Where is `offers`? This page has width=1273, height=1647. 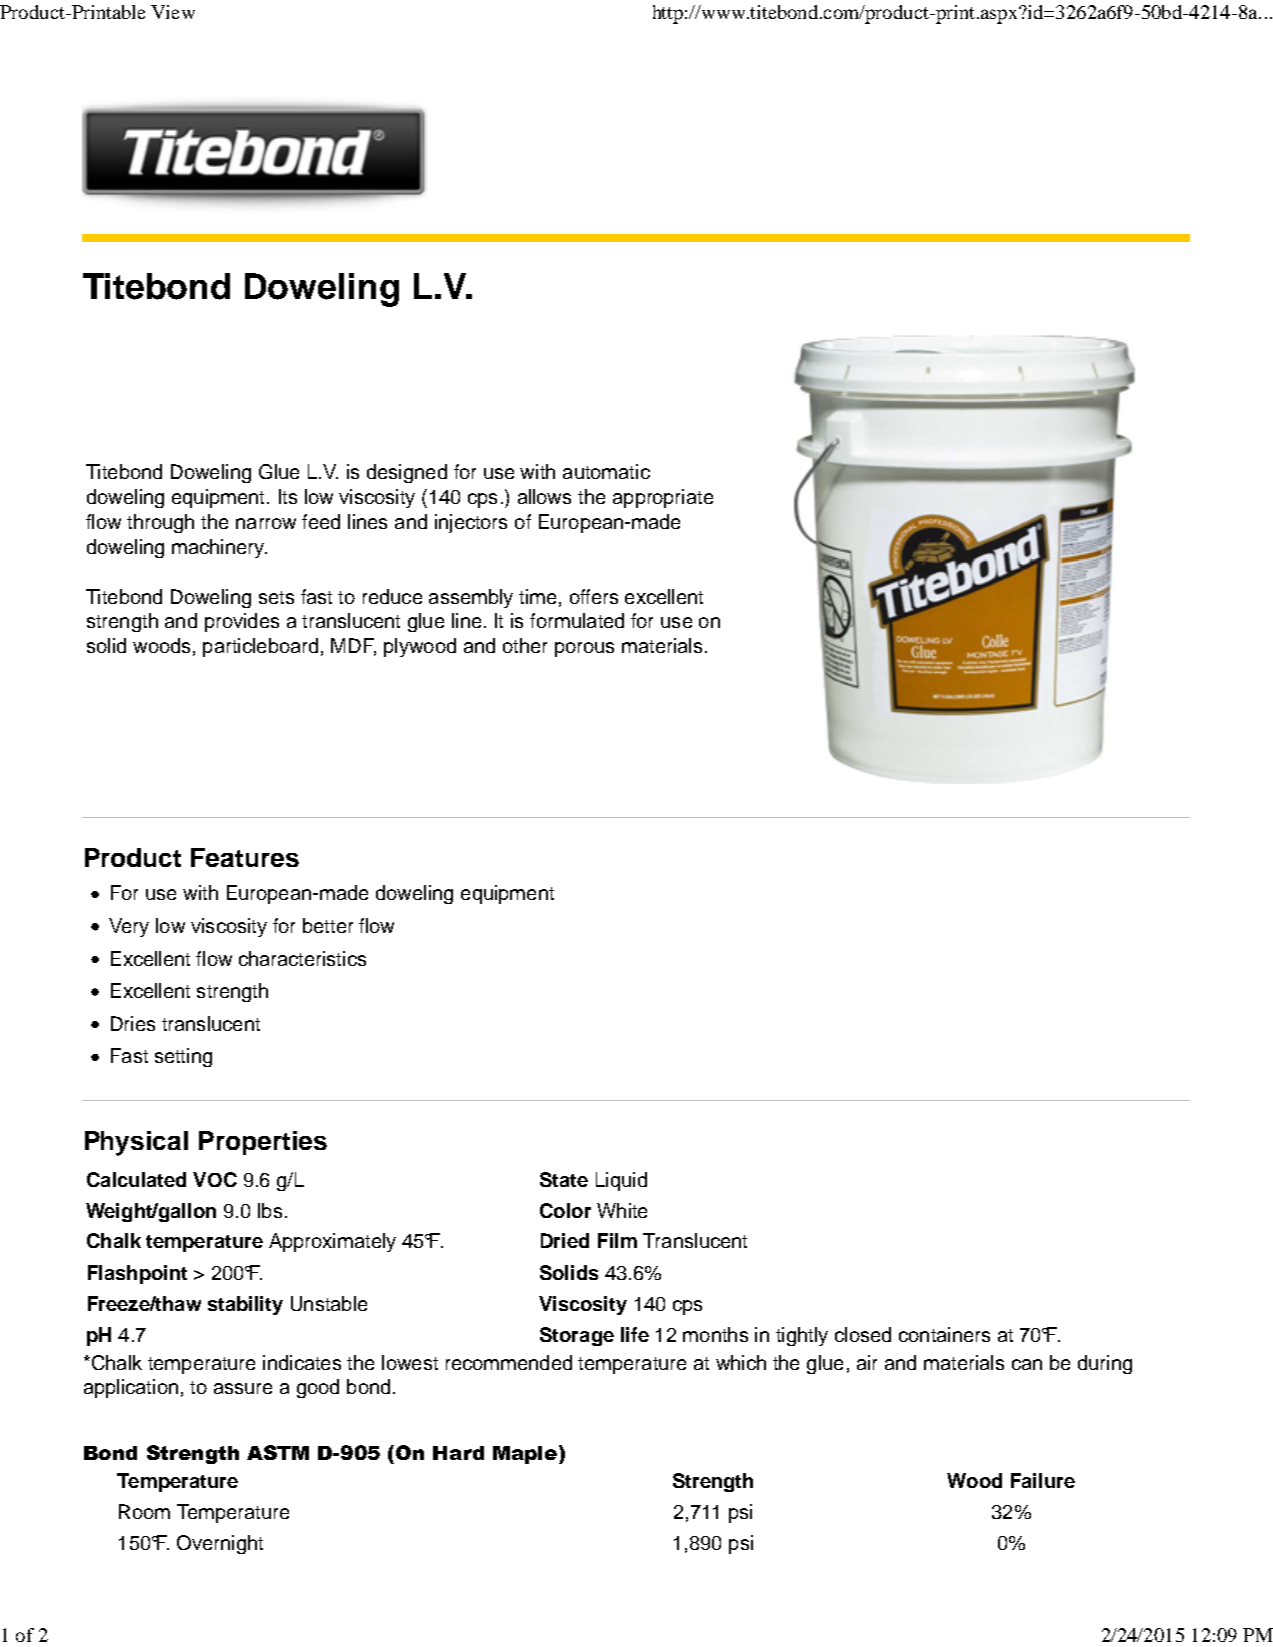 offers is located at coordinates (594, 596).
